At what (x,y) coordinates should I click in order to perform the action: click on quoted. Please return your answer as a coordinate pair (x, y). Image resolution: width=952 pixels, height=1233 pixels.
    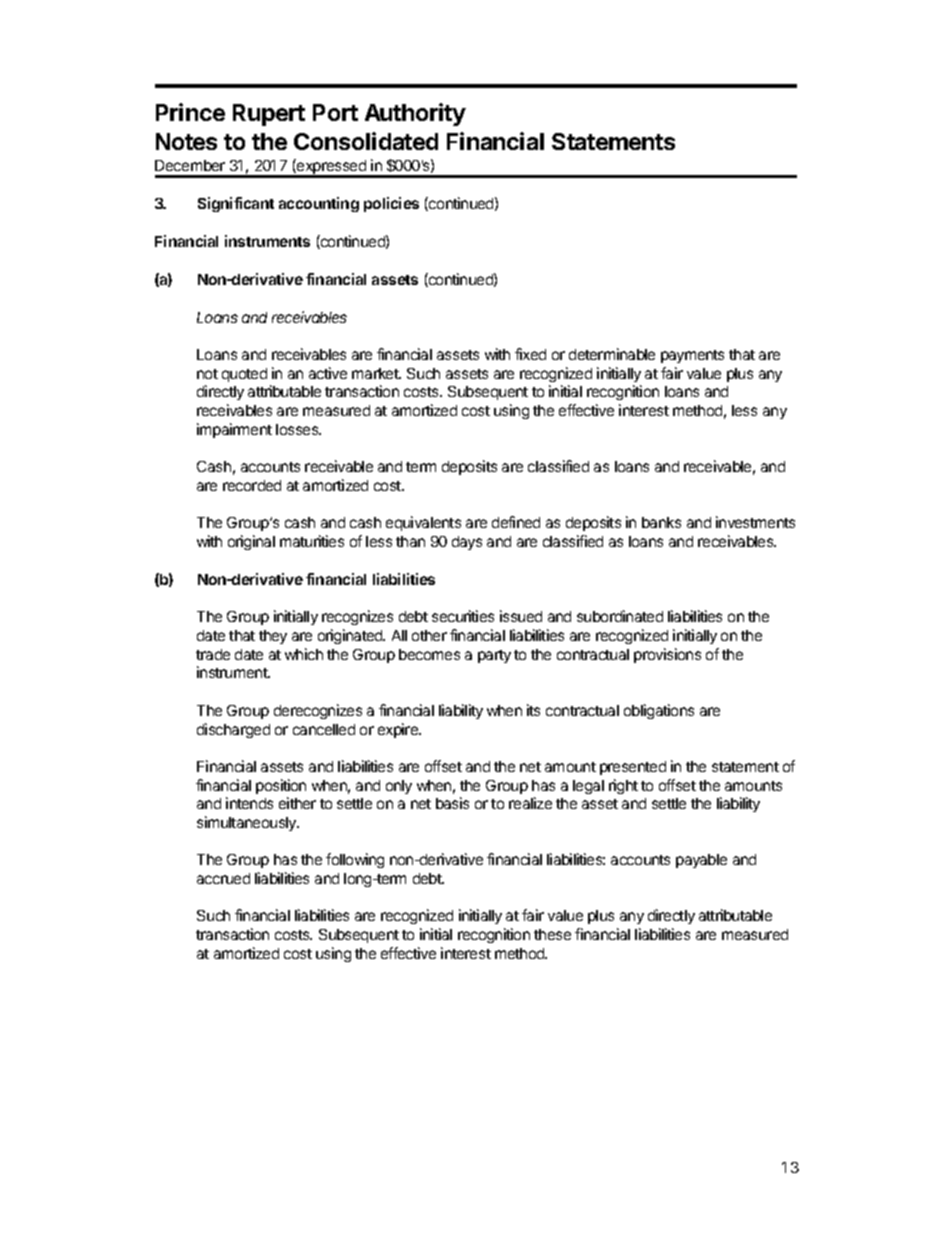
    Looking at the image, I should click on (244, 375).
